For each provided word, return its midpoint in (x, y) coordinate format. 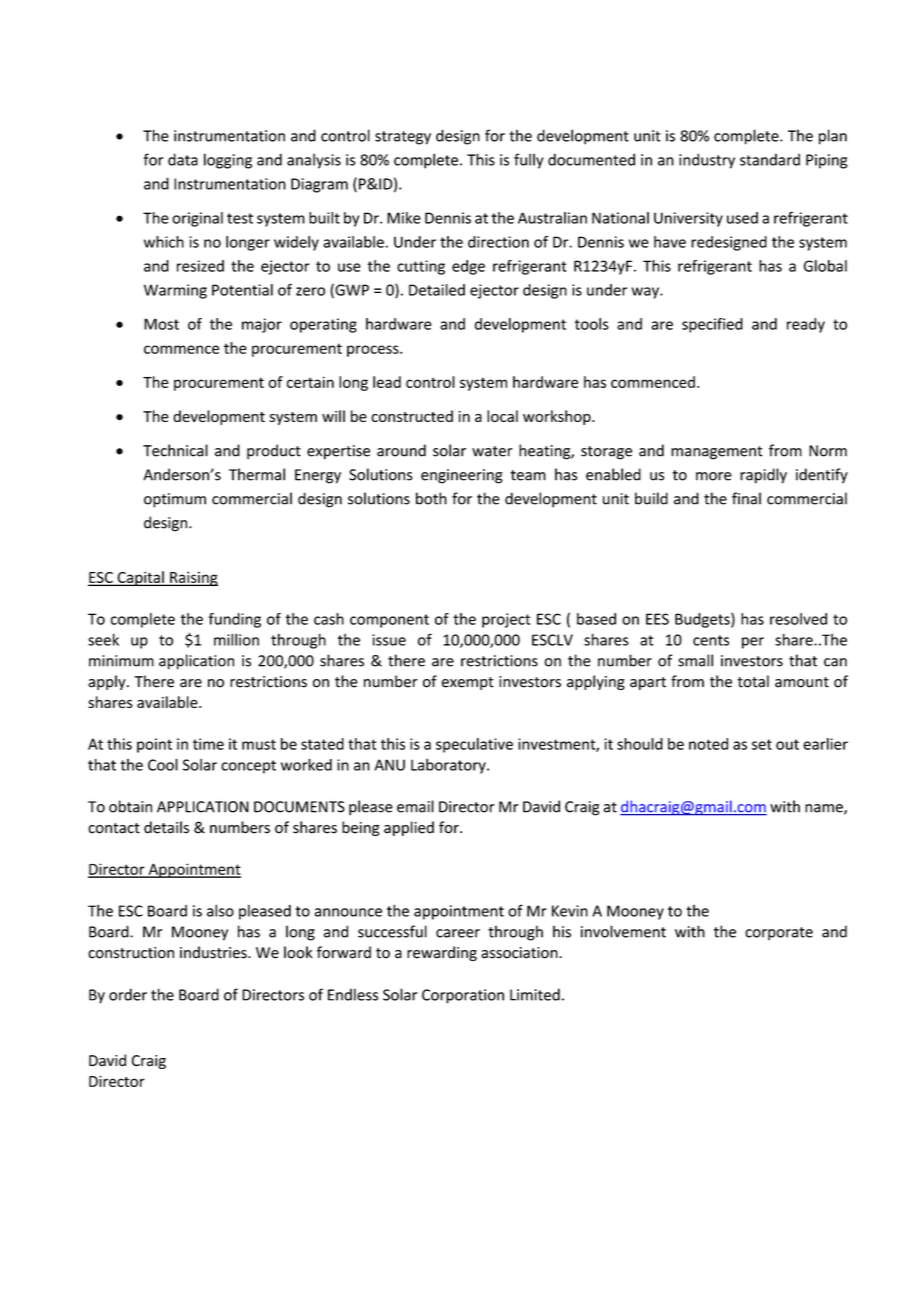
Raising (193, 578)
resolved (798, 619)
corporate (779, 934)
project (506, 620)
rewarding (442, 953)
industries (214, 952)
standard (770, 159)
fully (529, 161)
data (183, 159)
